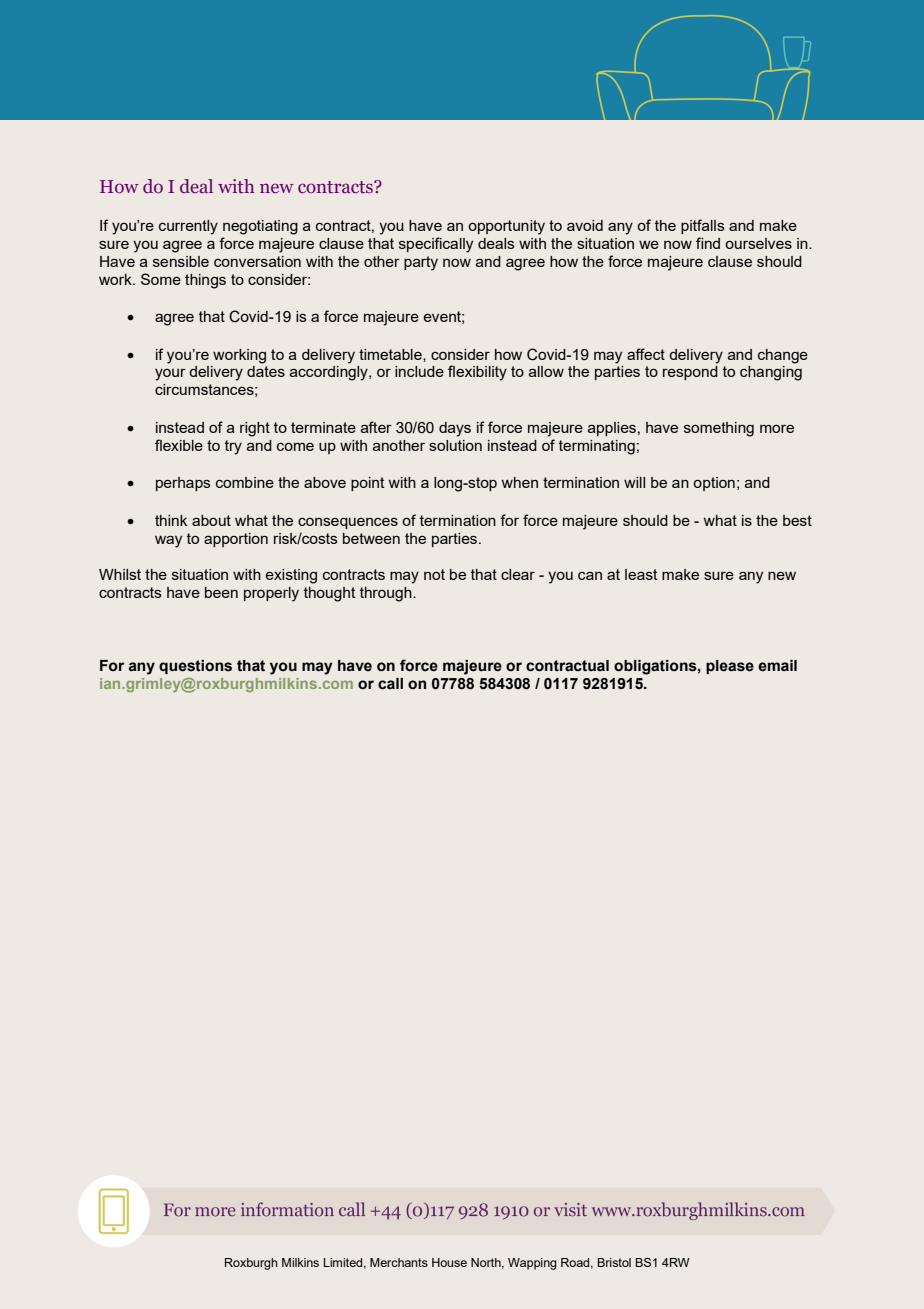  What do you see at coordinates (614, 1262) in the document?
I see `Bristol` at bounding box center [614, 1262].
